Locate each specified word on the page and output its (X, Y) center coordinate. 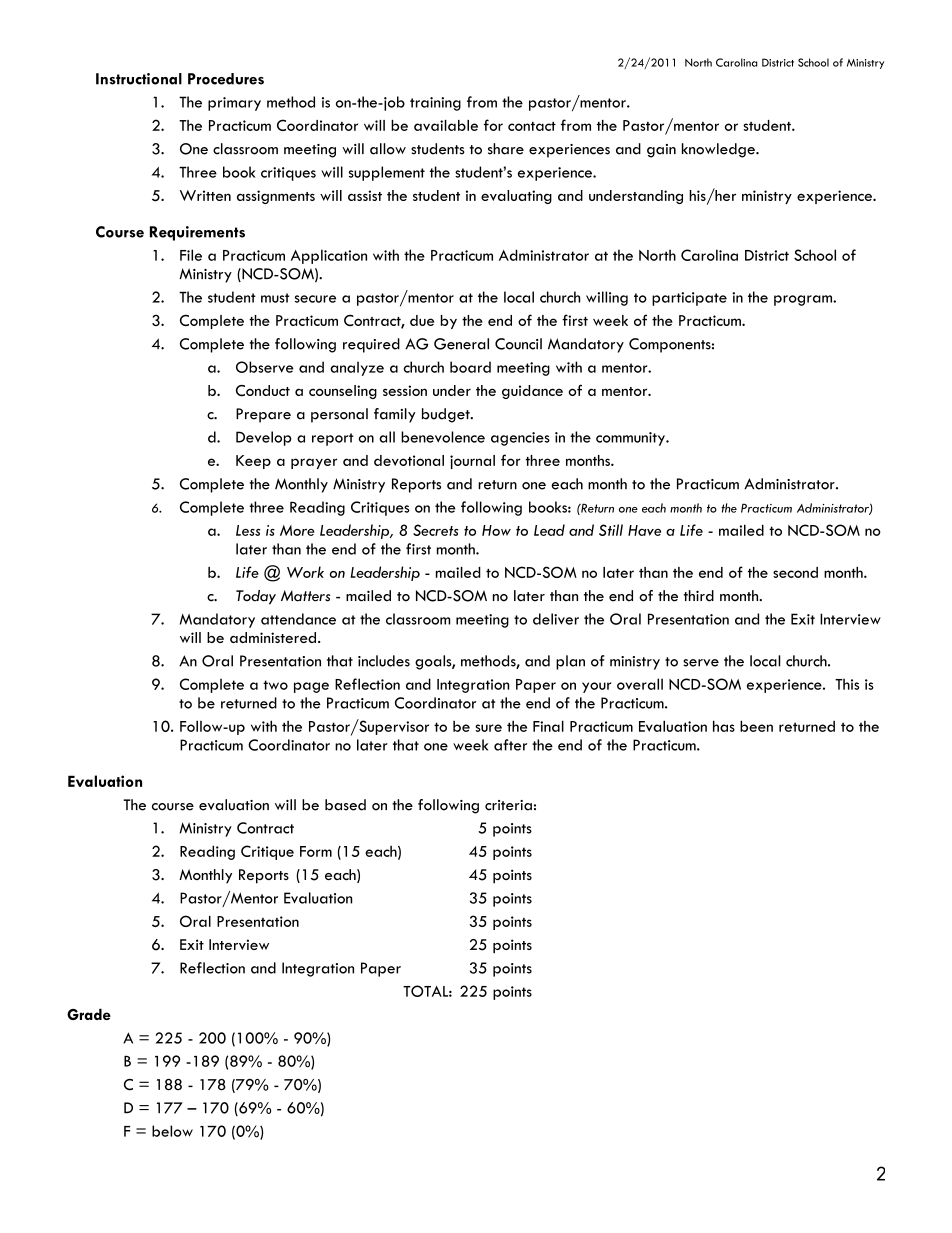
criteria (508, 805)
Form (316, 851)
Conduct (263, 391)
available (446, 125)
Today (256, 597)
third (699, 596)
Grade (89, 1014)
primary (234, 104)
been (756, 726)
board (470, 367)
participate (689, 299)
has (724, 726)
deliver (556, 619)
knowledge (719, 150)
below (172, 1131)
